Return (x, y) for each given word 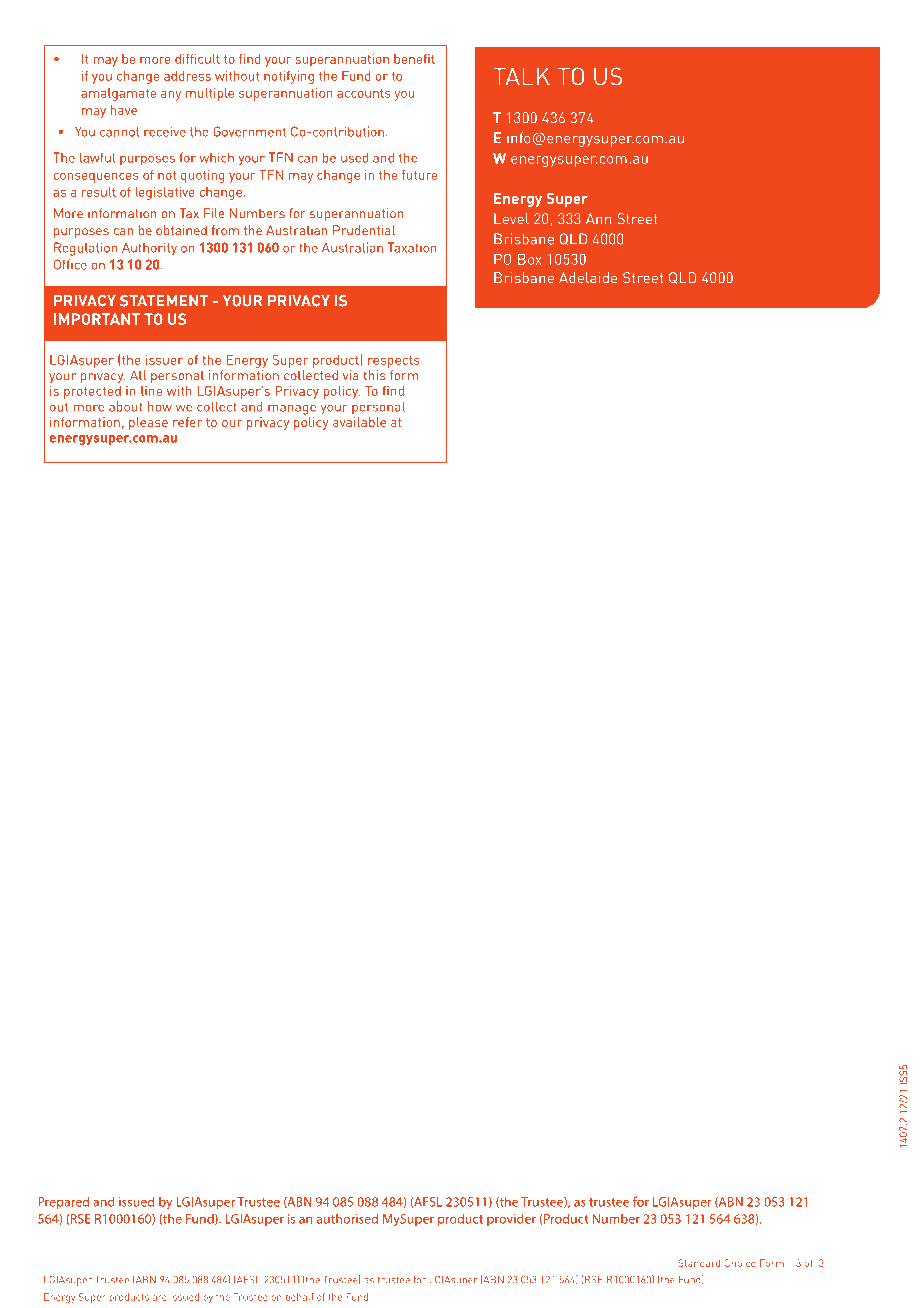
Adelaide (588, 277)
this (374, 375)
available (359, 420)
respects (394, 362)
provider (511, 1219)
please (148, 423)
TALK (521, 76)
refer (187, 422)
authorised (347, 1218)
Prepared (63, 1203)
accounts (364, 93)
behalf (300, 1297)
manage (292, 409)
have (123, 110)
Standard (699, 1263)
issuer (164, 360)
